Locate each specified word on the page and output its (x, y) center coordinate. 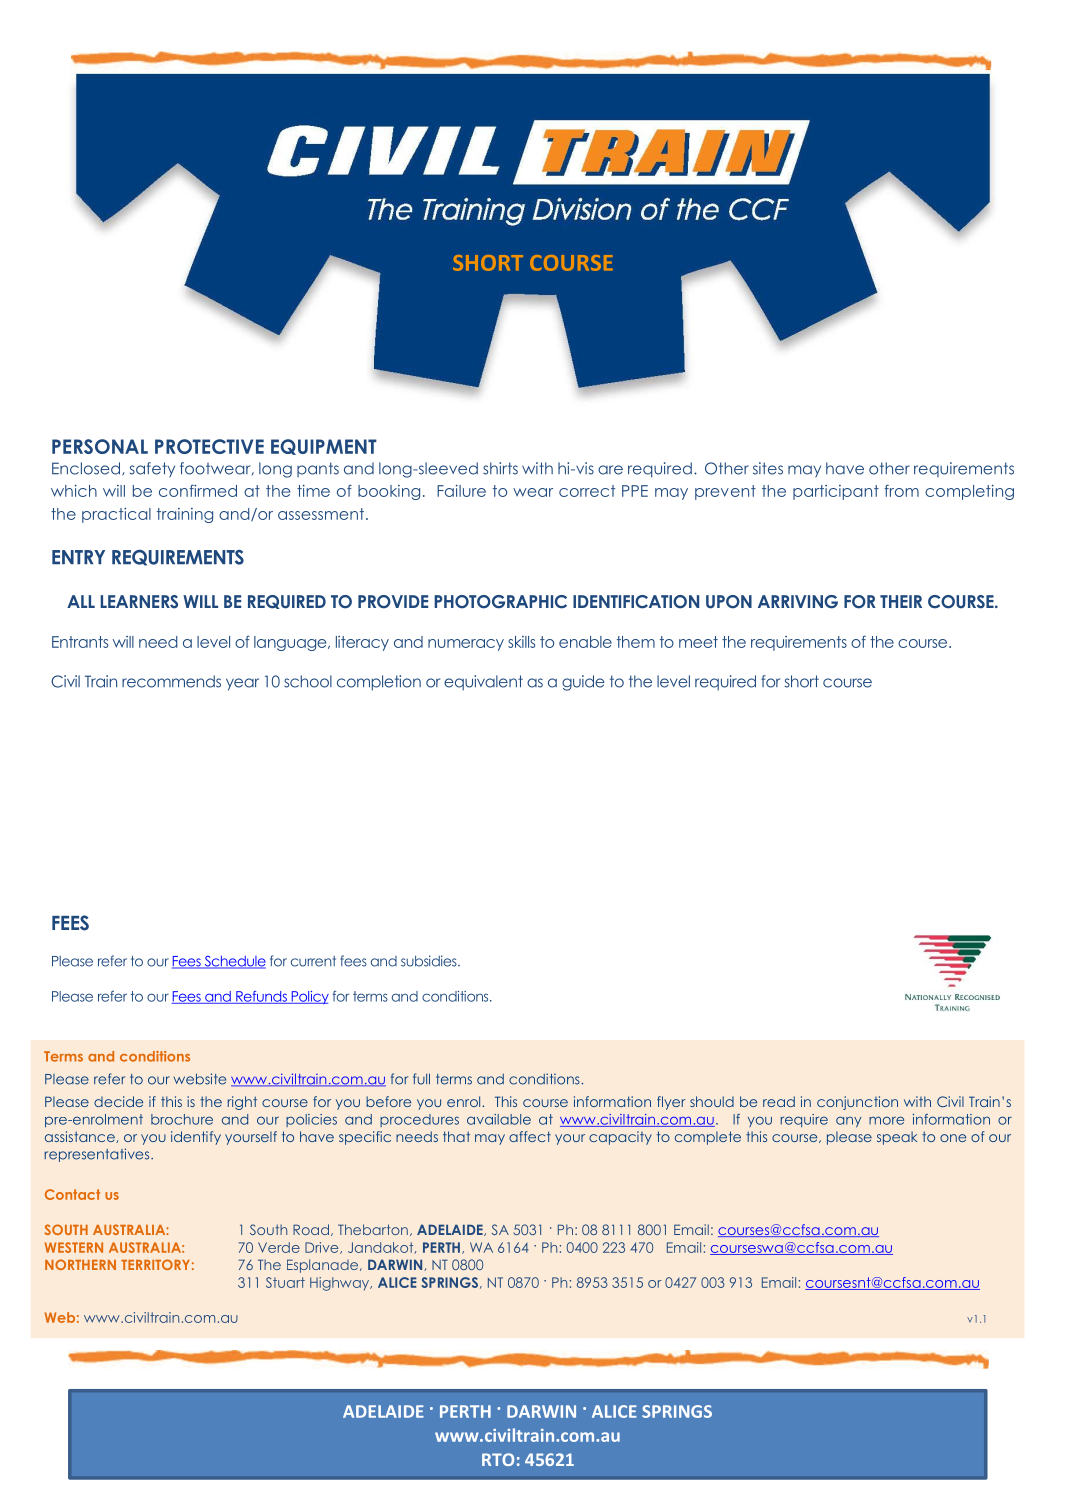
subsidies (430, 961)
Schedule (234, 962)
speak (897, 1138)
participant (836, 492)
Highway (341, 1284)
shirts (500, 468)
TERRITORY (155, 1264)
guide (583, 683)
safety (152, 470)
